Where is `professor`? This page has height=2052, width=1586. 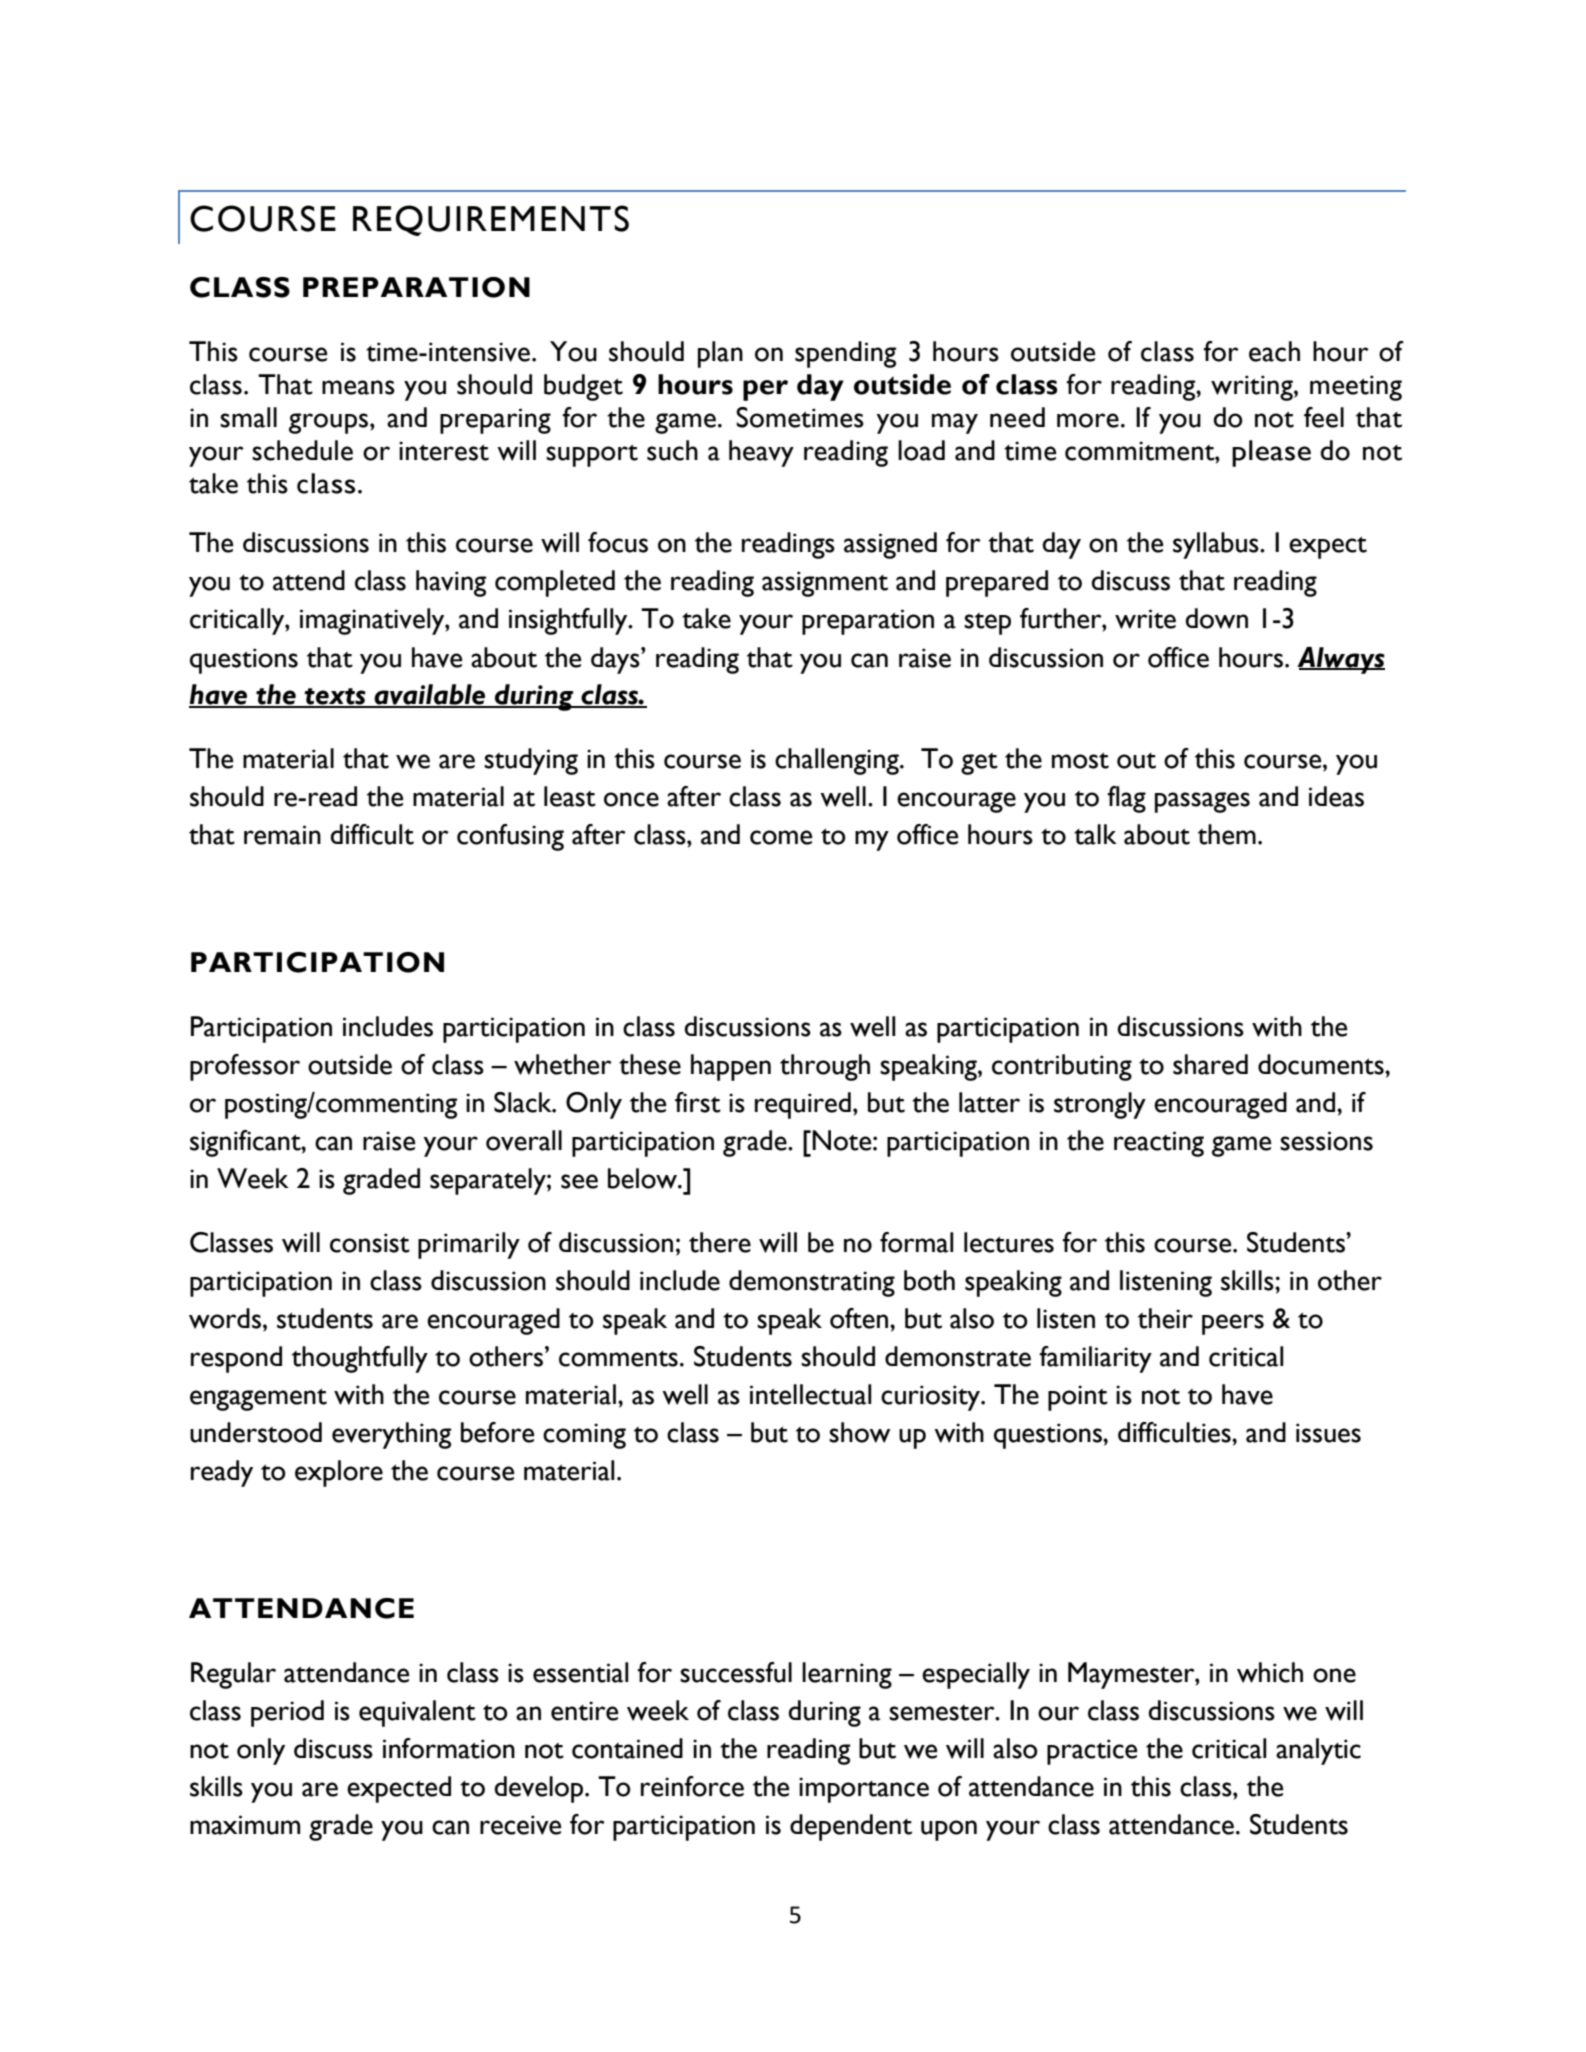 professor is located at coordinates (245, 1067).
